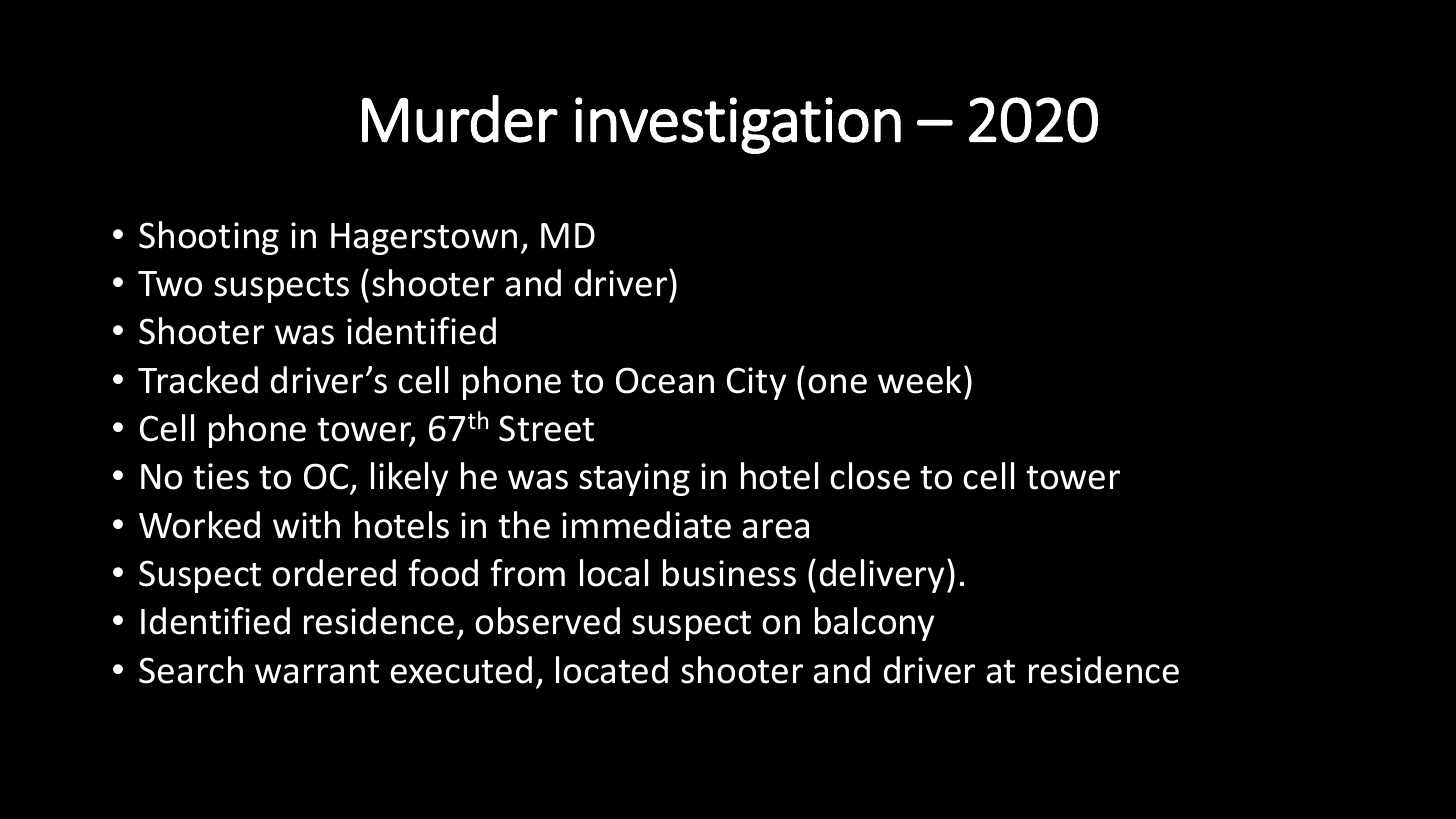 The width and height of the page is (1456, 819). Describe the element at coordinates (170, 284) in the page. I see `Two` at that location.
